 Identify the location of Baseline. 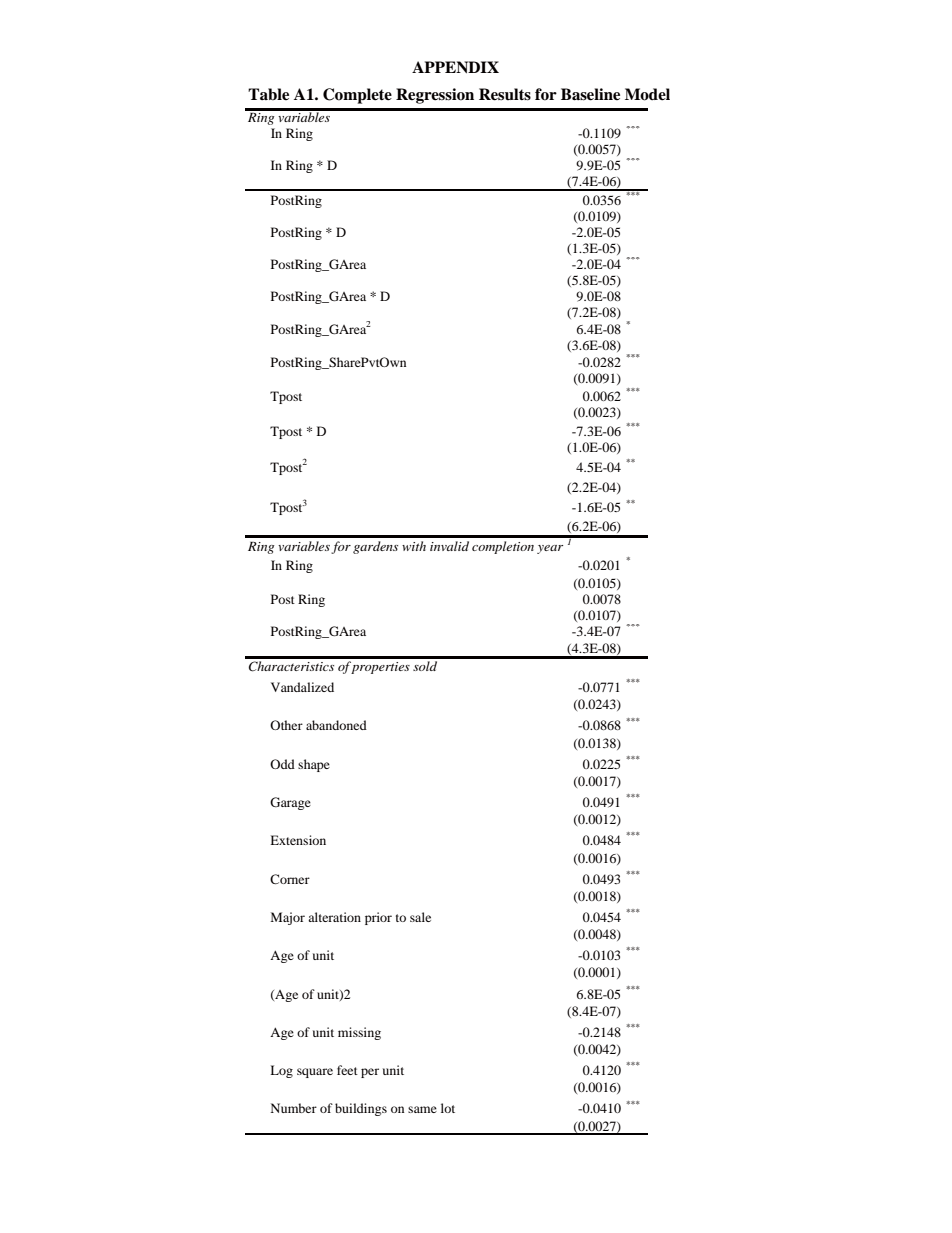
(590, 94).
